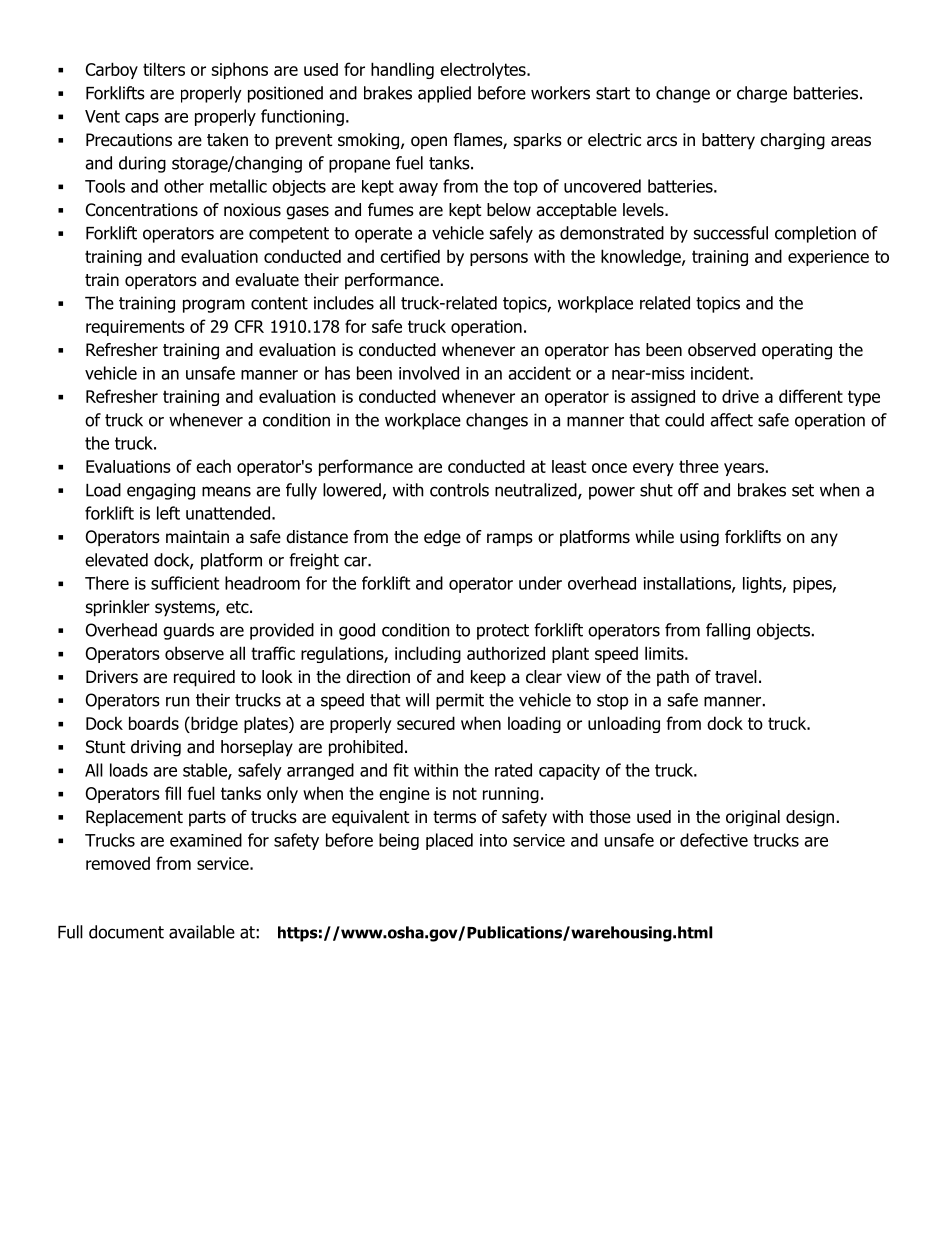 Image resolution: width=952 pixels, height=1233 pixels. What do you see at coordinates (503, 632) in the screenshot?
I see `protect` at bounding box center [503, 632].
